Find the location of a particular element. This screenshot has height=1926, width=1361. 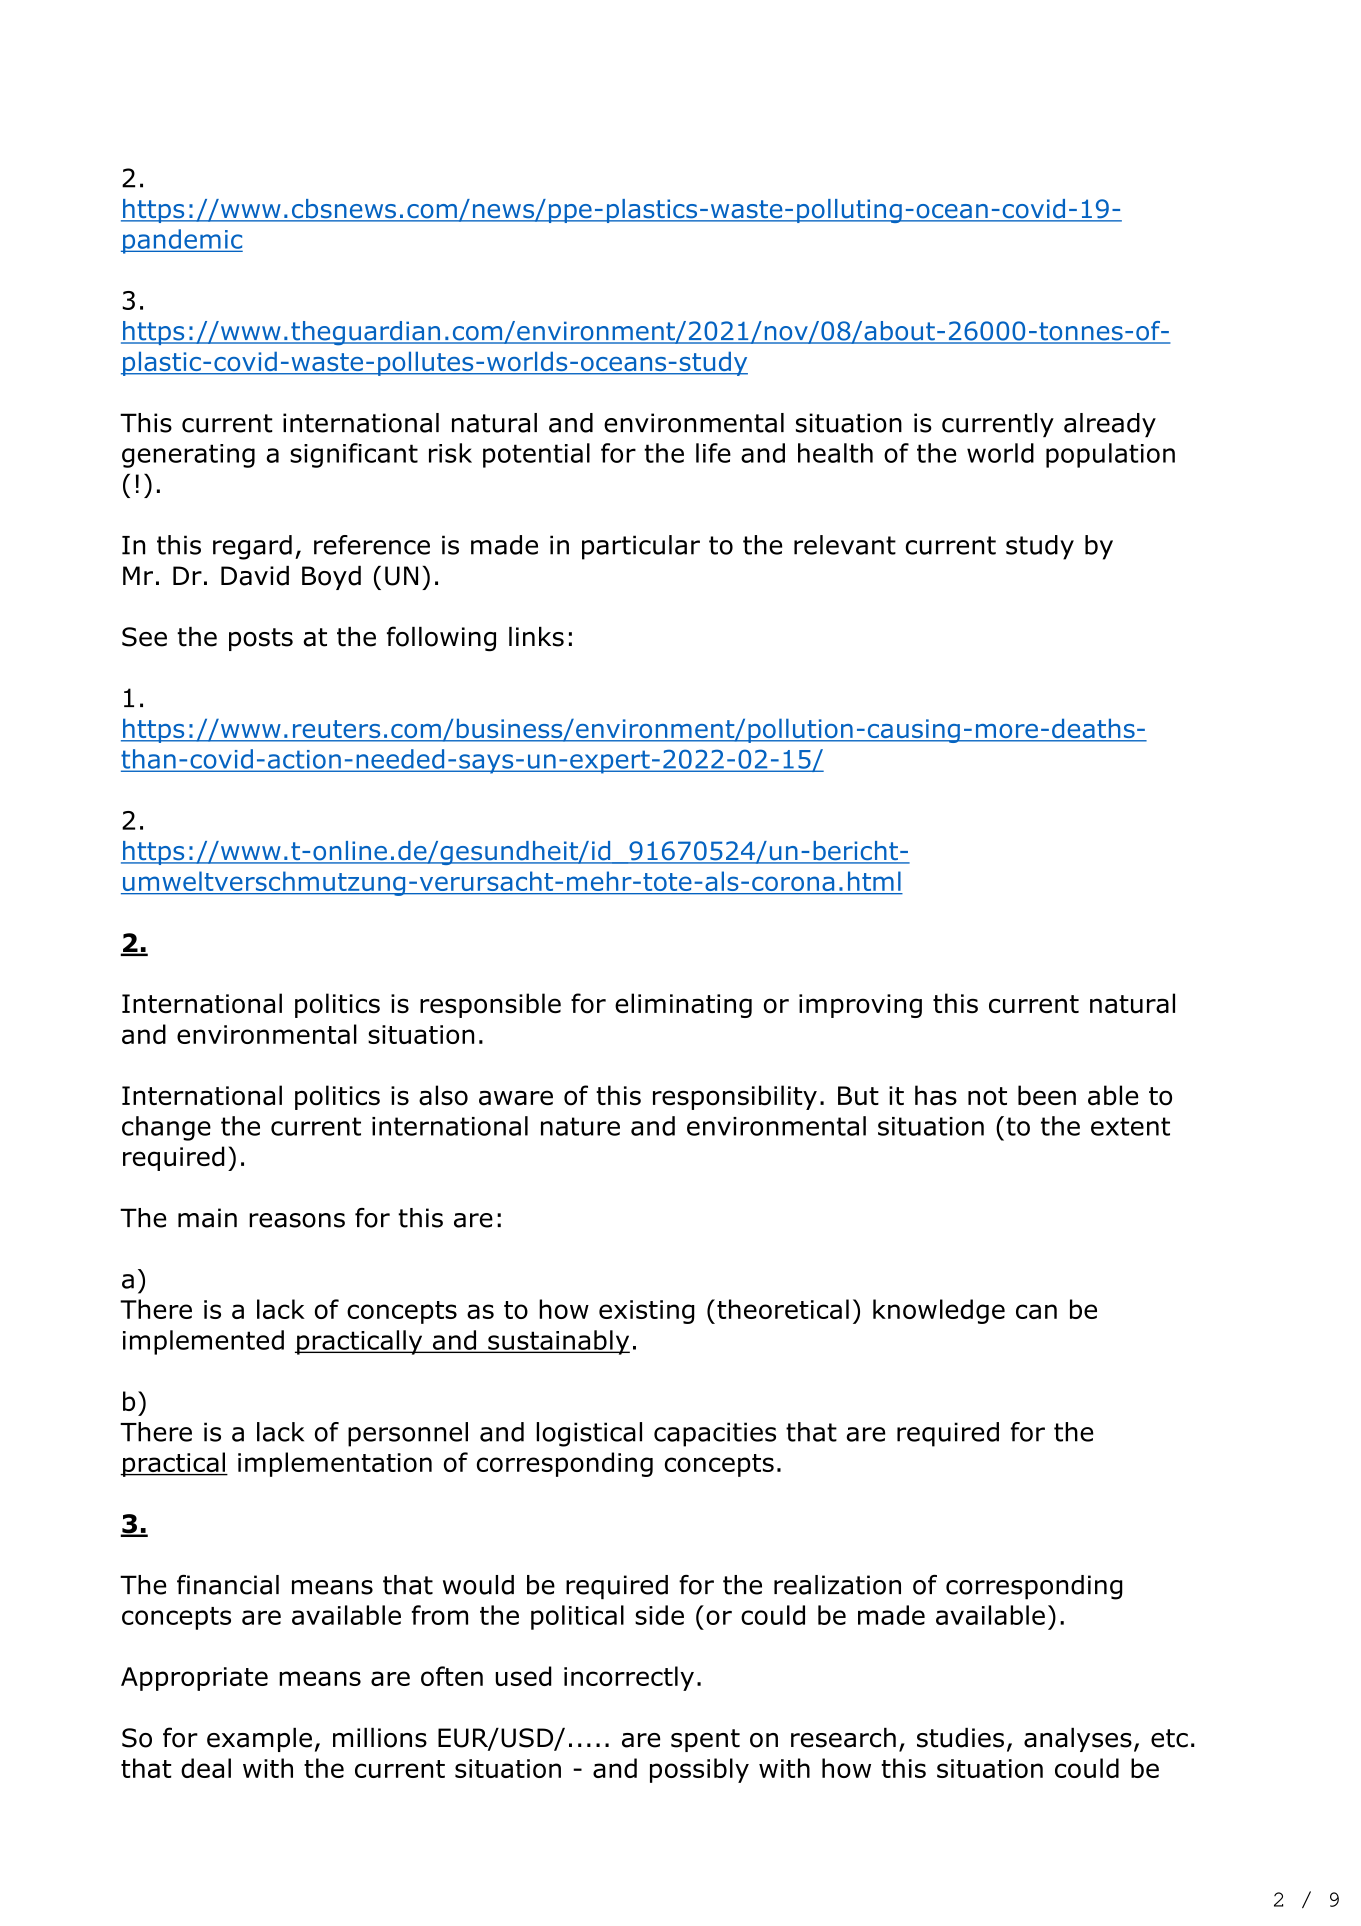

generating is located at coordinates (188, 456).
